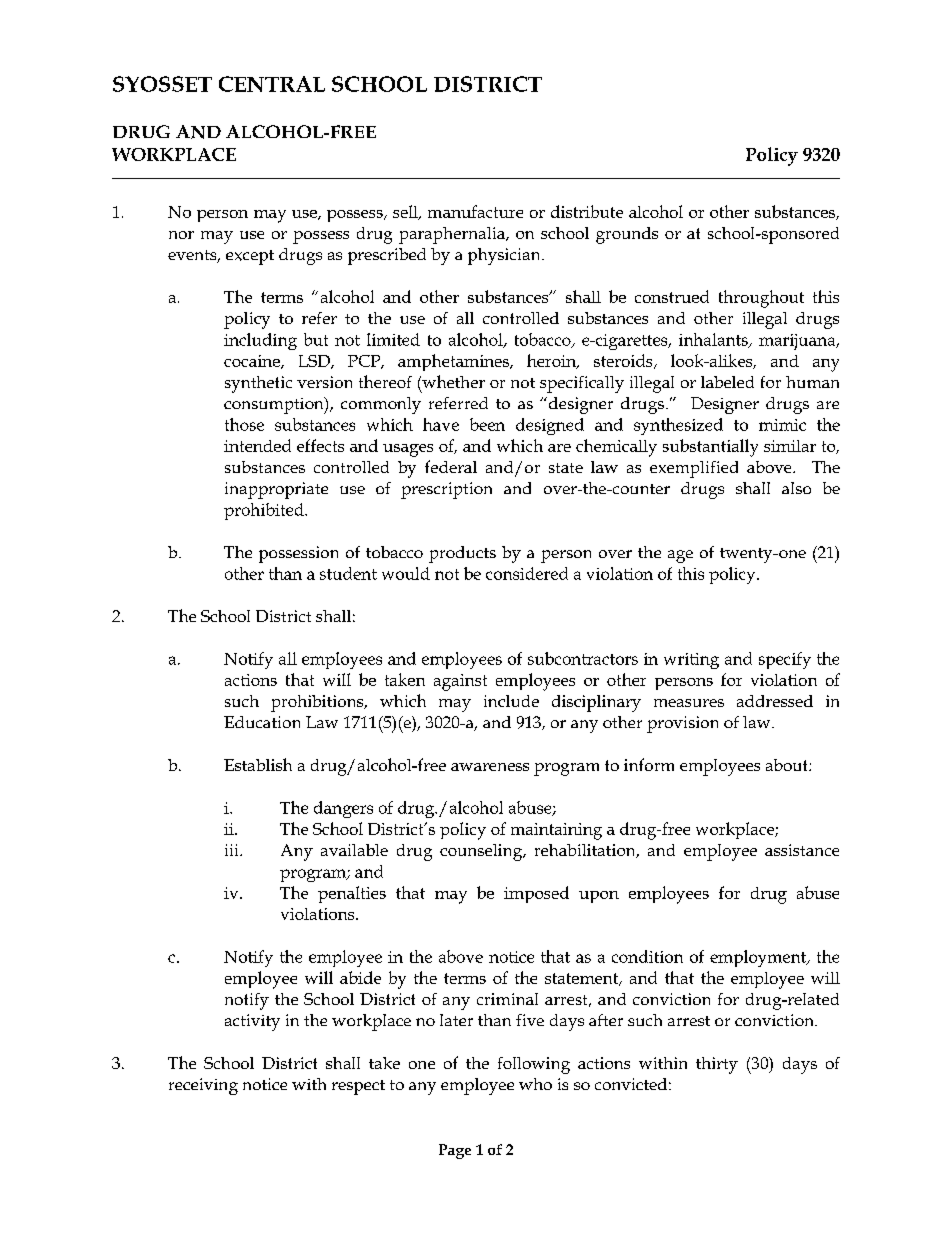 The image size is (952, 1233). What do you see at coordinates (454, 362) in the document?
I see `amphetamines` at bounding box center [454, 362].
